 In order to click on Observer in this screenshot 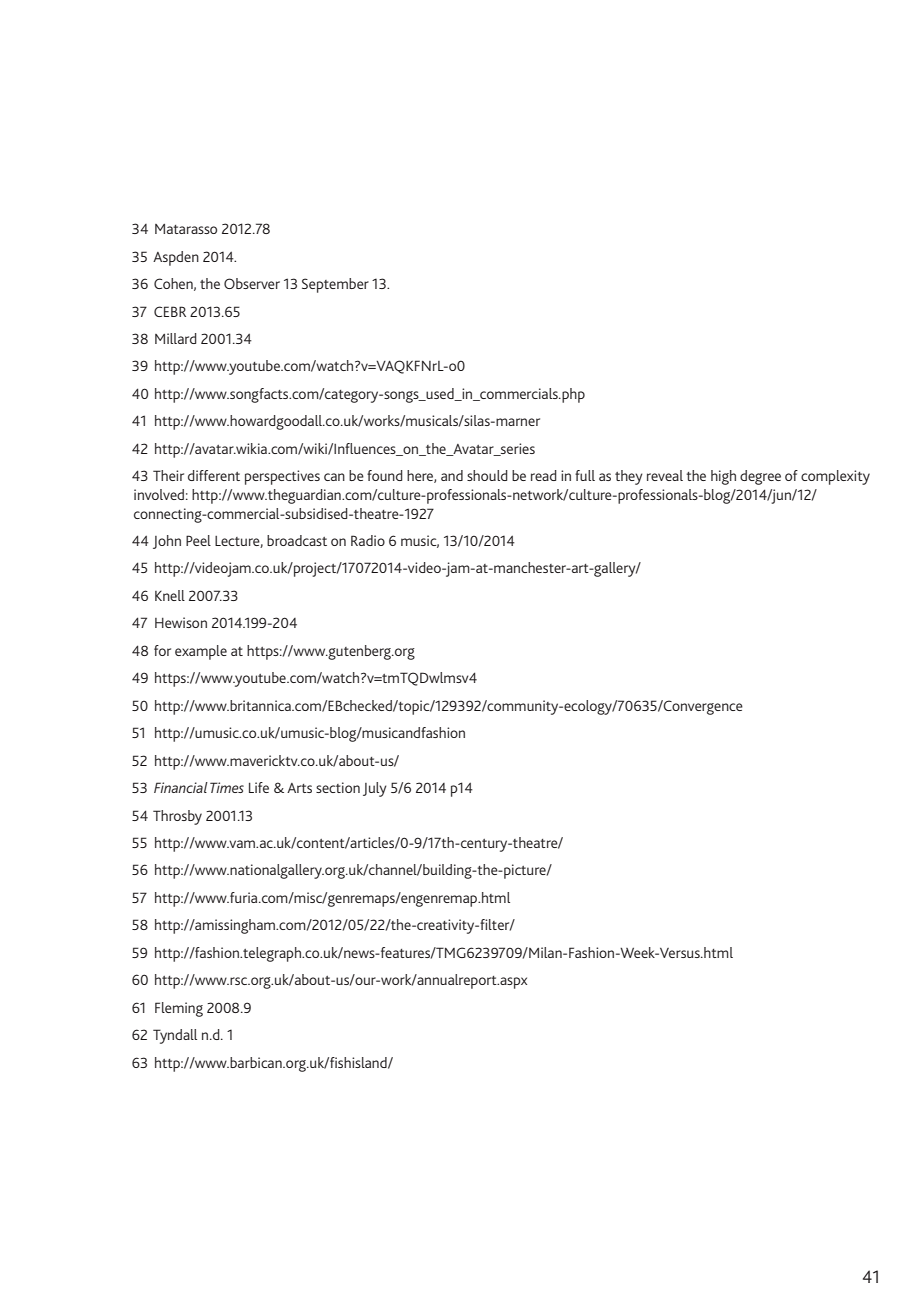, I will do `click(252, 283)`.
